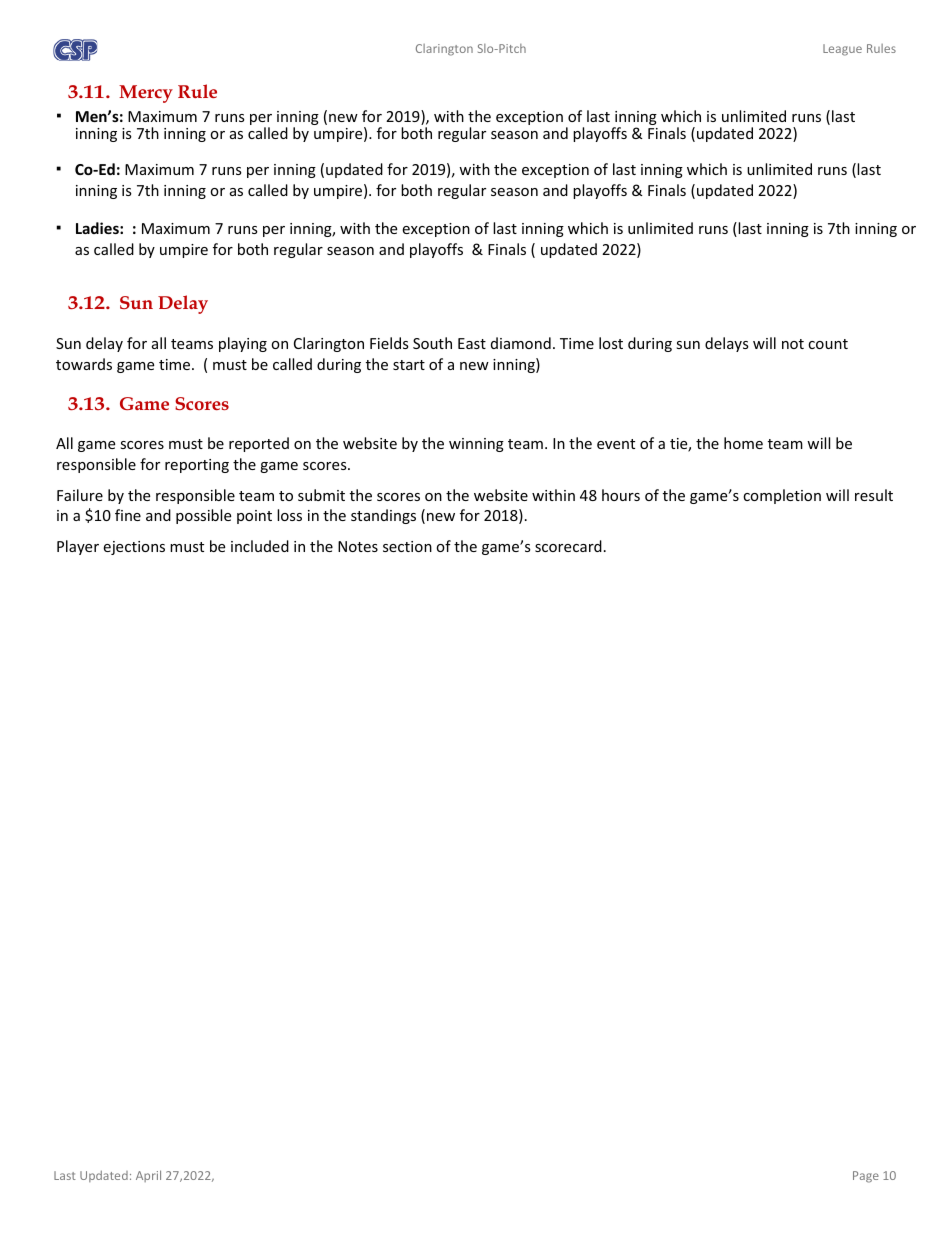 This screenshot has width=952, height=1233. What do you see at coordinates (146, 94) in the screenshot?
I see `Mercy` at bounding box center [146, 94].
